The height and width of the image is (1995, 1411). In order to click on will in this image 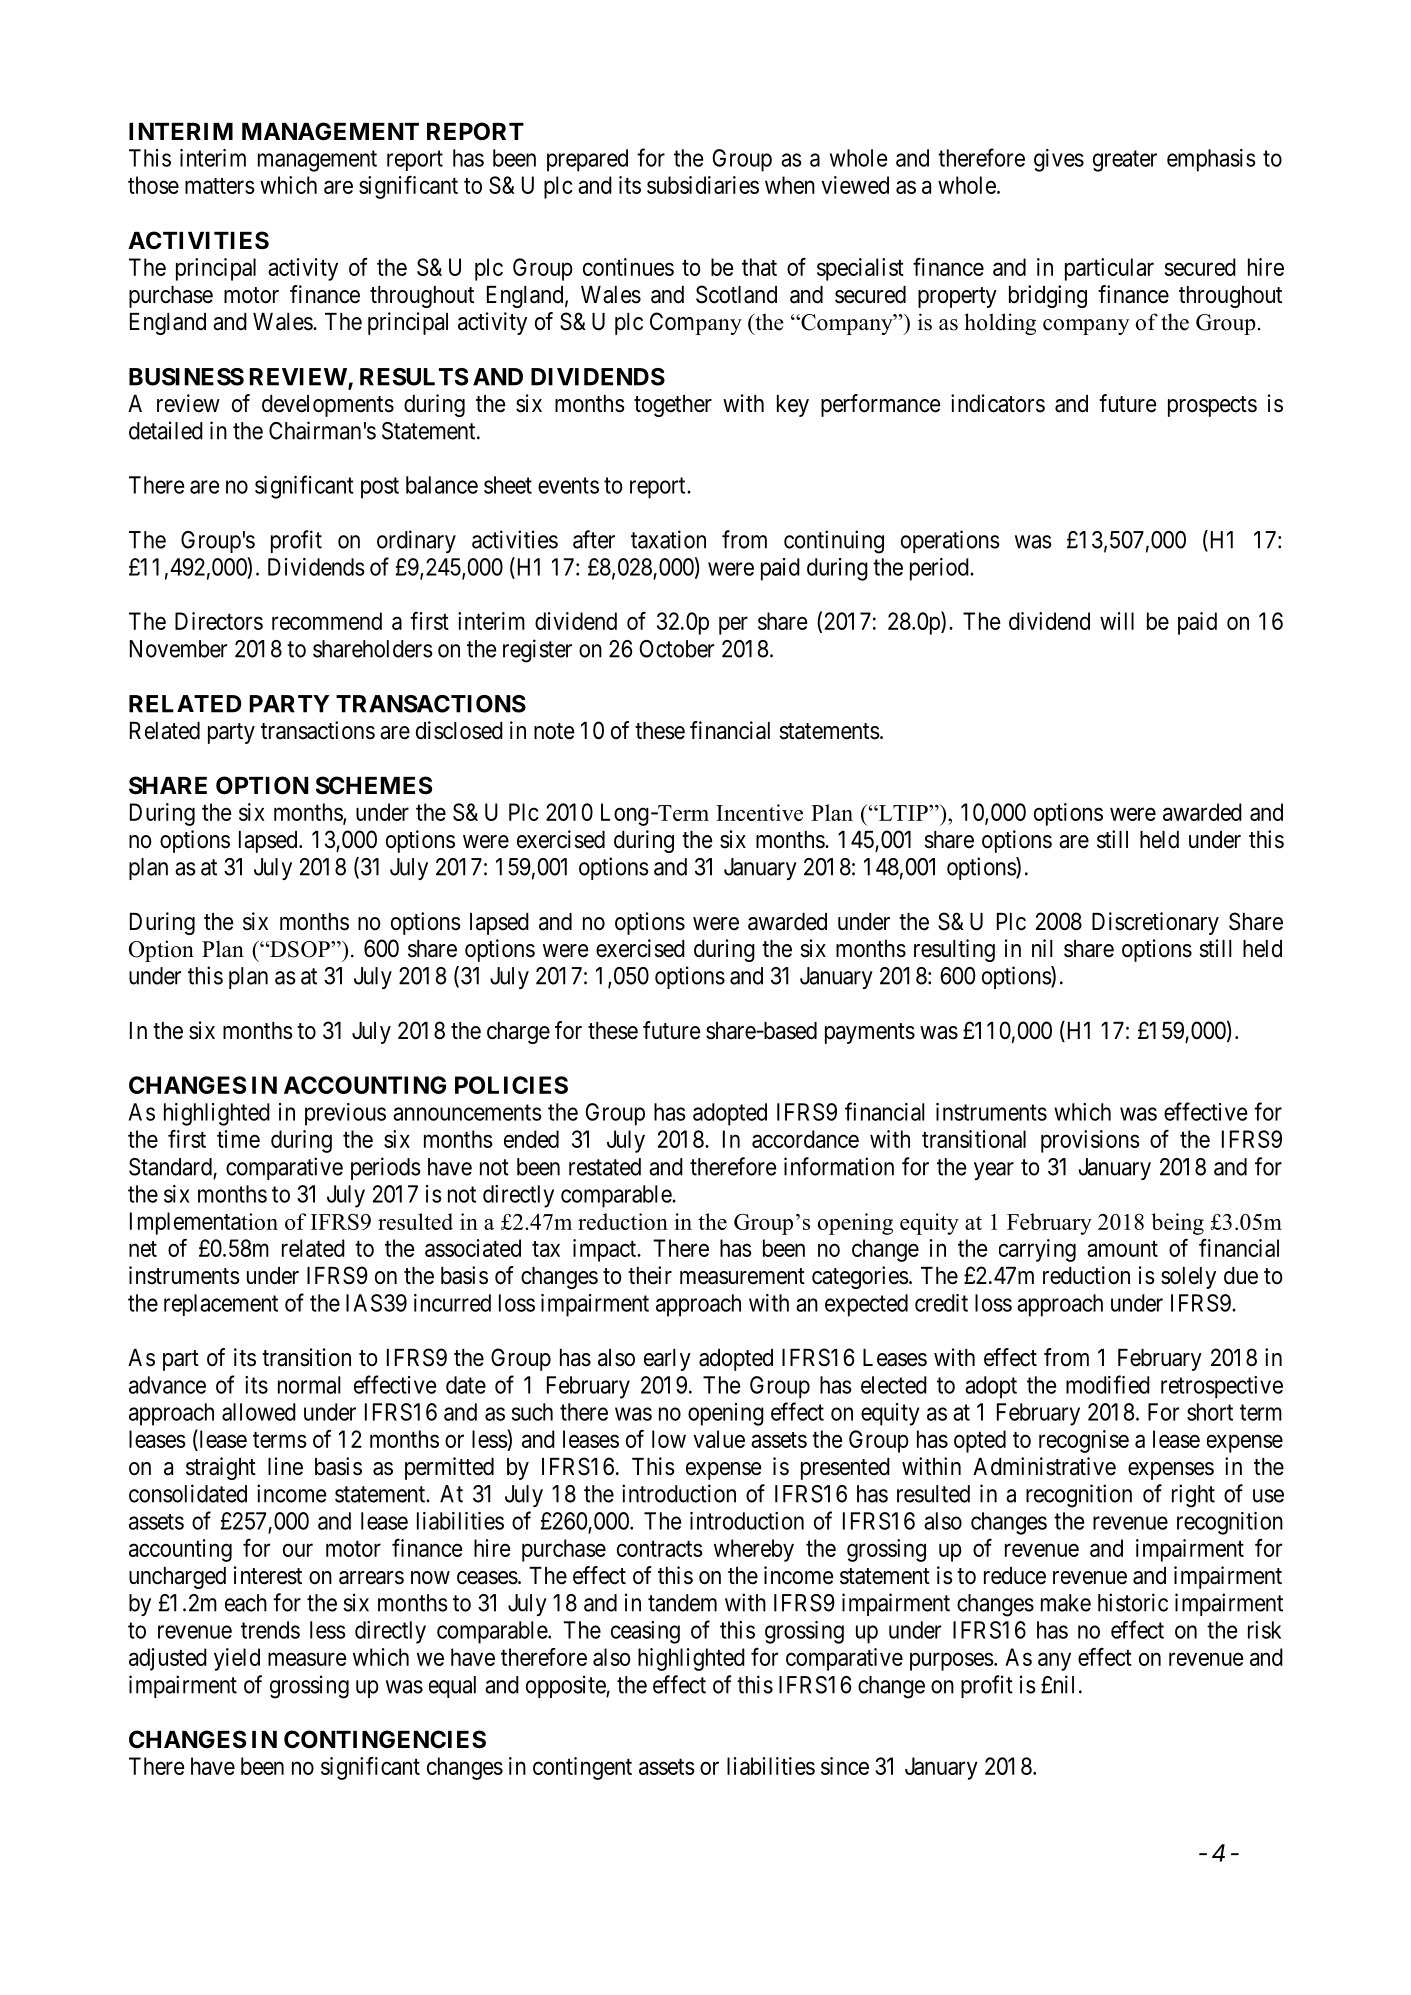, I will do `click(1117, 621)`.
